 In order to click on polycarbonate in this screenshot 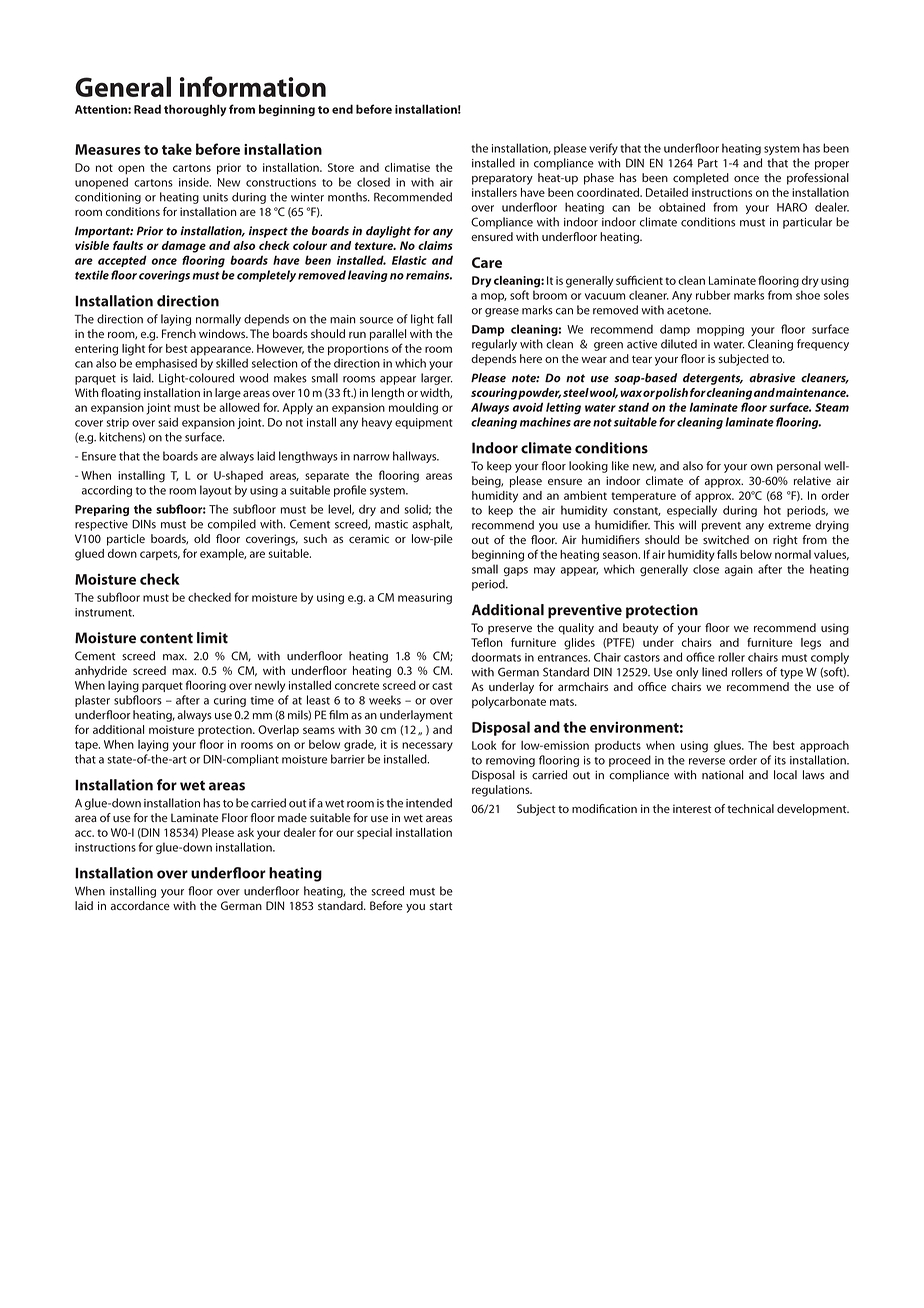, I will do `click(509, 703)`.
